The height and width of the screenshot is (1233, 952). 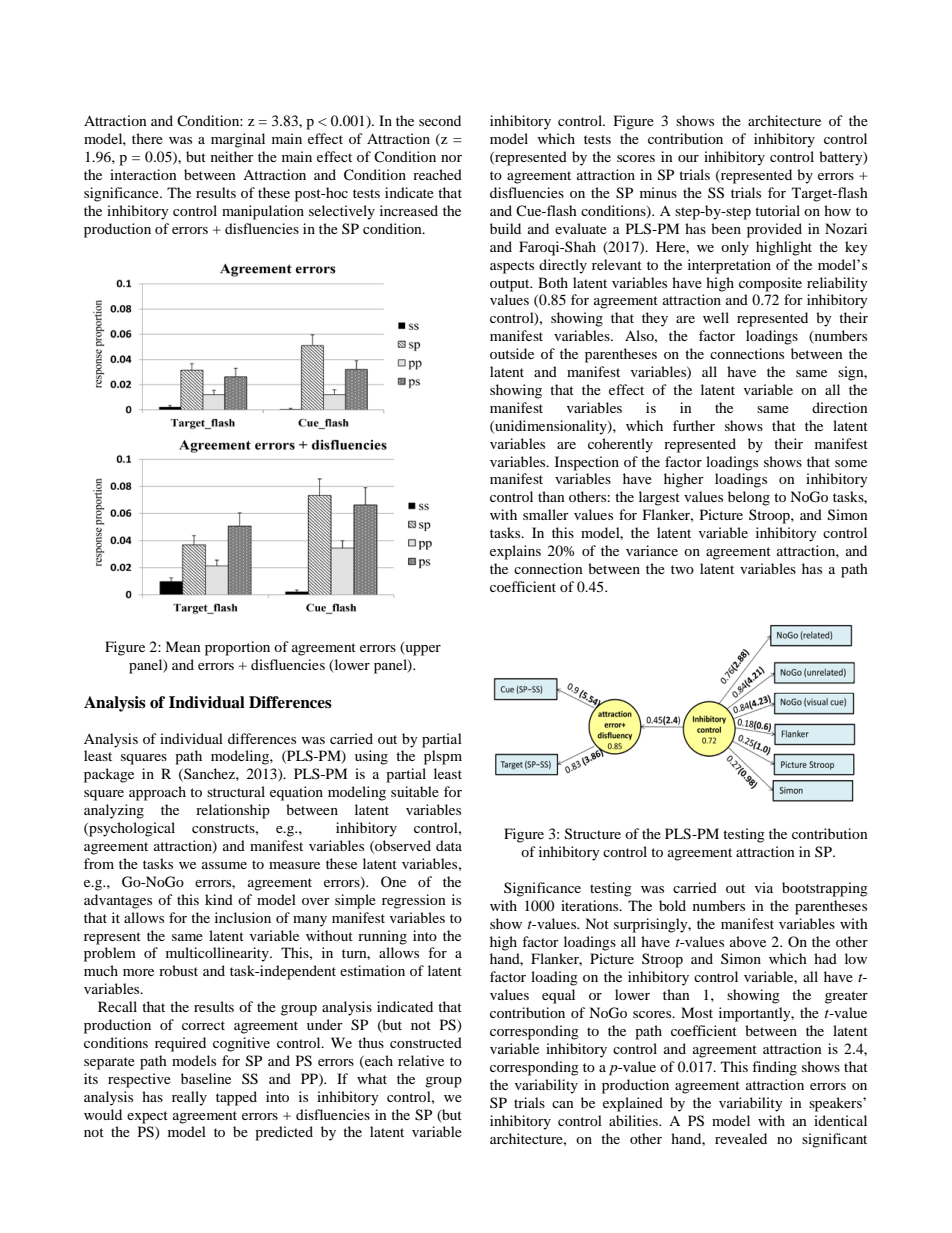 I want to click on our, so click(x=688, y=158).
